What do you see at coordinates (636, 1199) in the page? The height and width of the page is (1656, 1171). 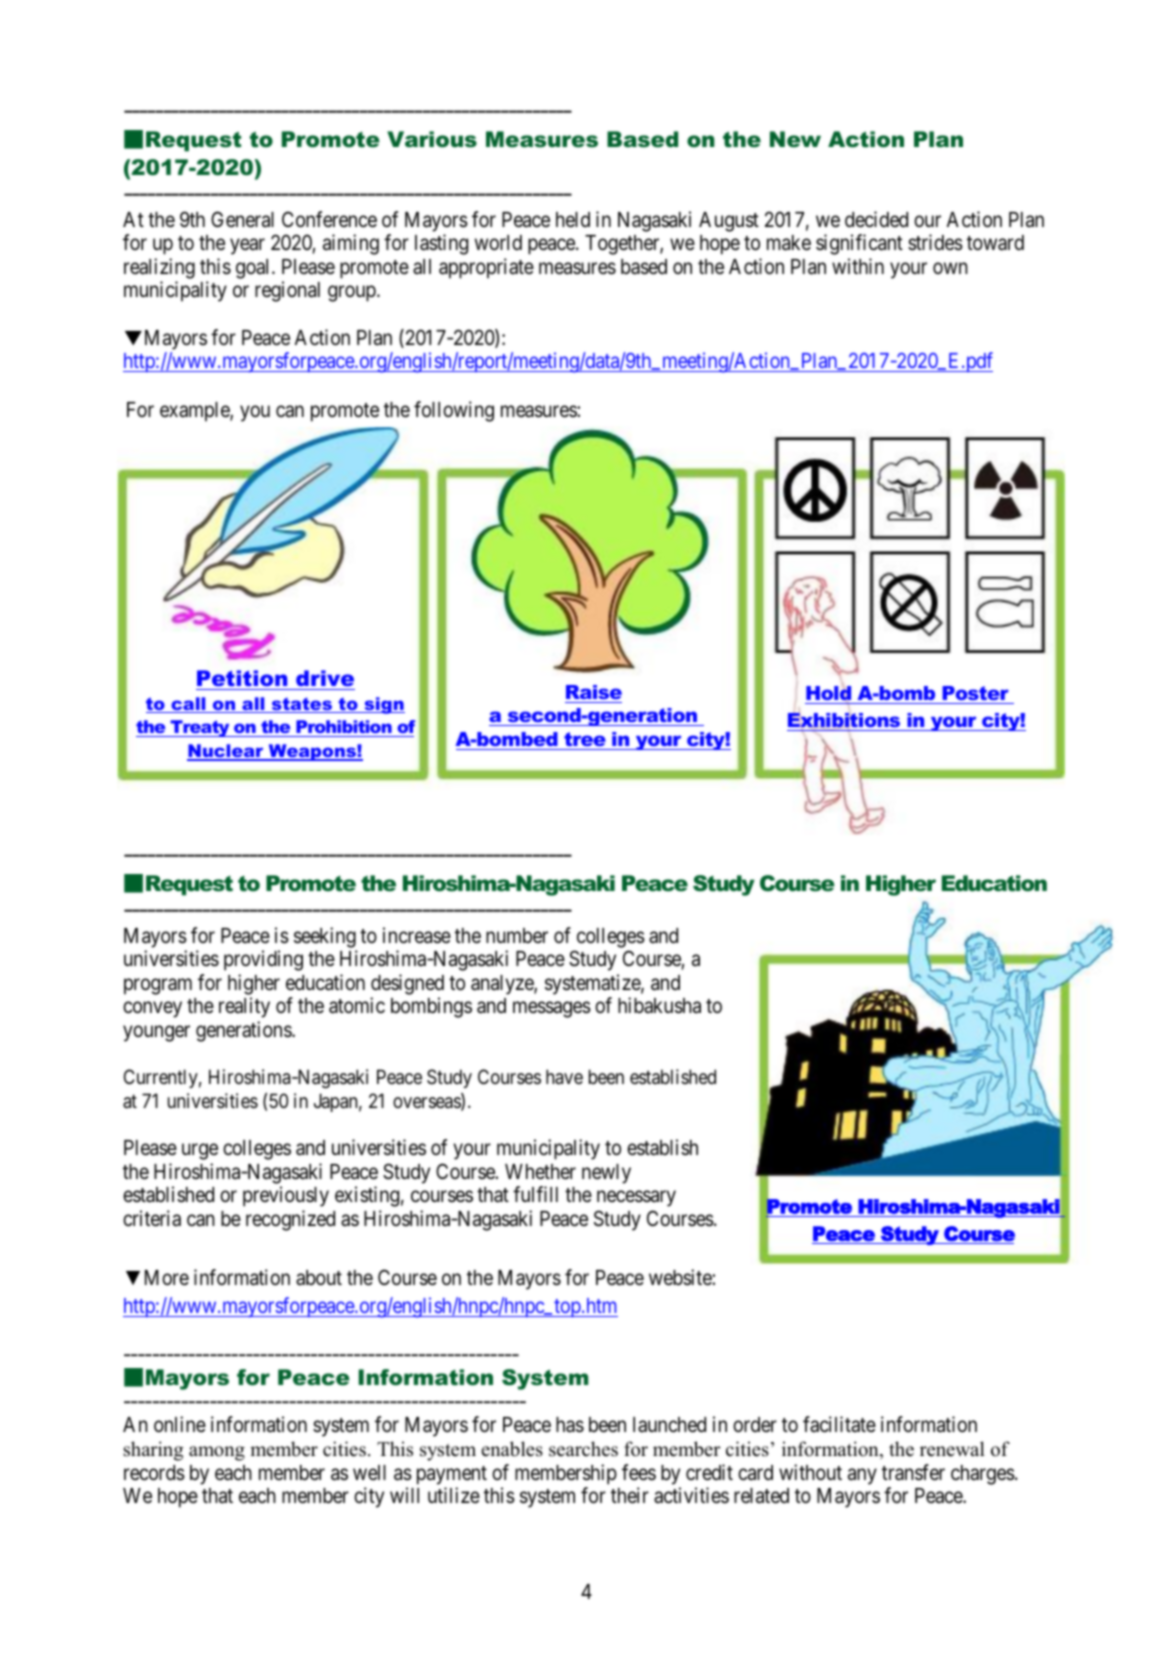 I see `necessary` at bounding box center [636, 1199].
